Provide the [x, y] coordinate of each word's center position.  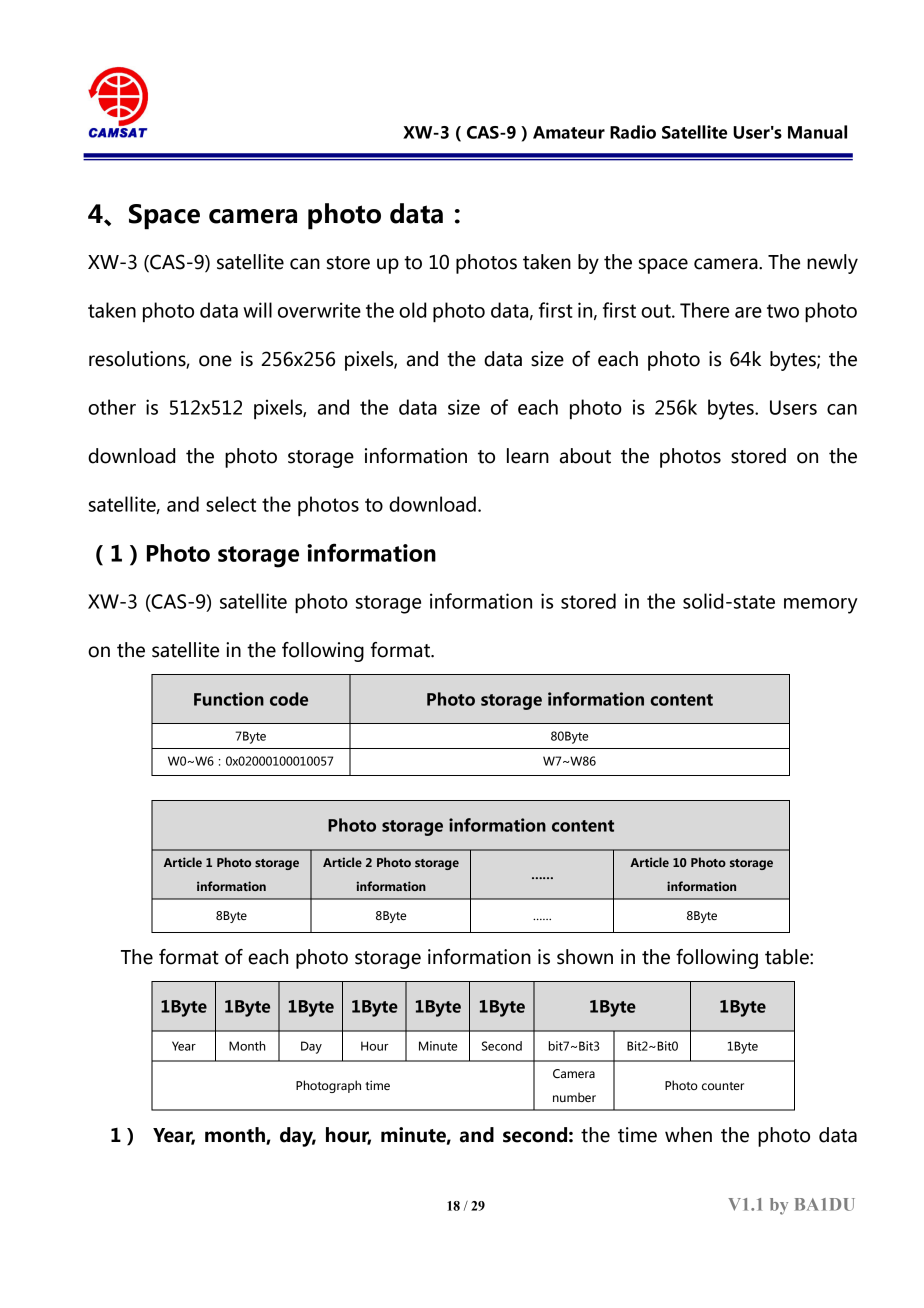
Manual [817, 132]
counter [723, 1086]
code [289, 699]
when [688, 1135]
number [574, 1097]
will [257, 310]
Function [229, 699]
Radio [633, 132]
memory [821, 606]
